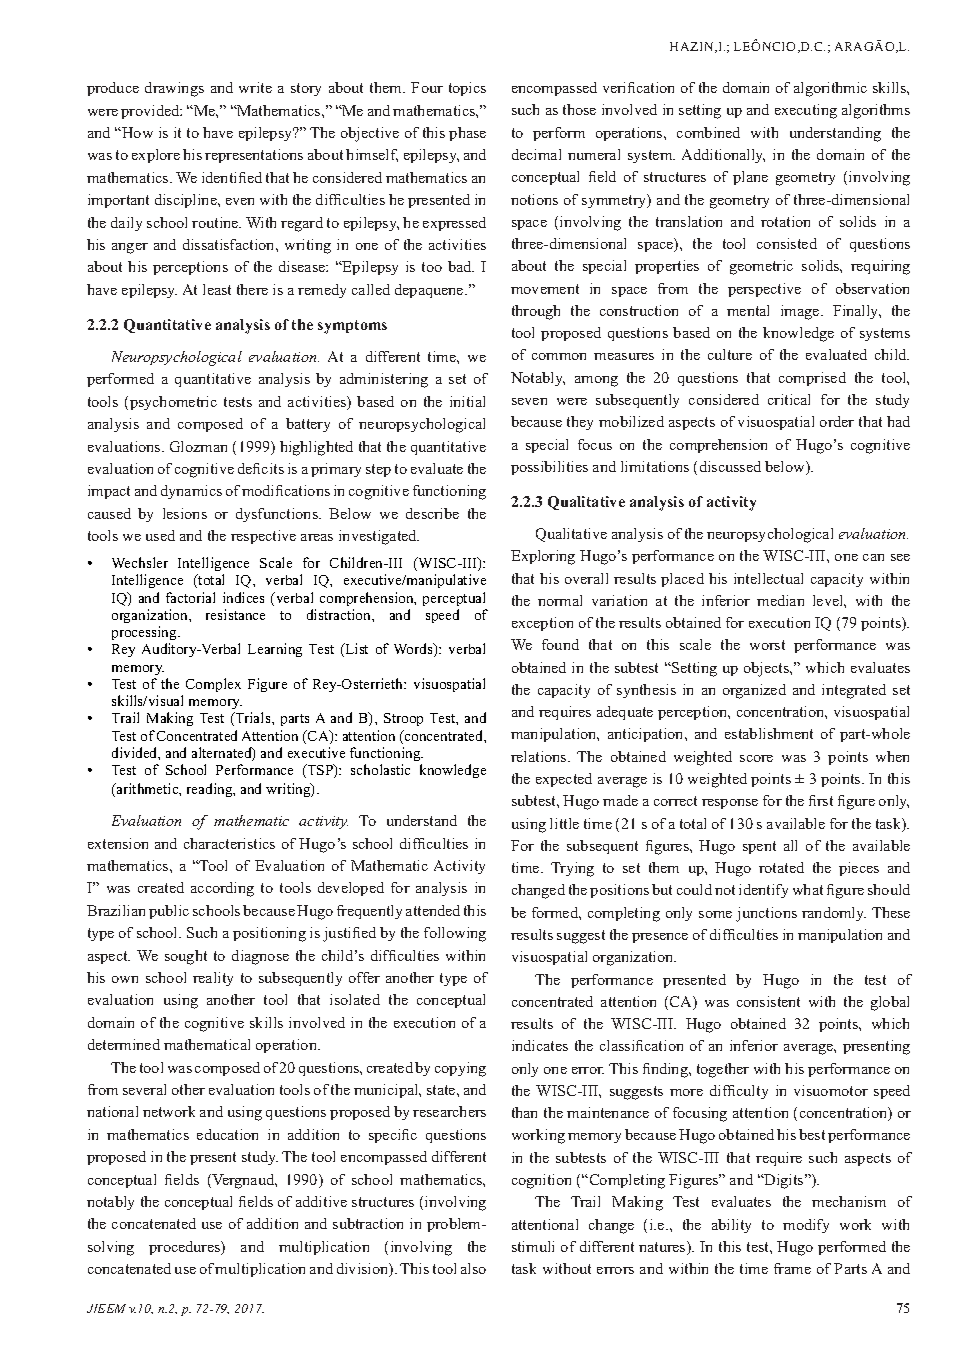 This screenshot has height=1357, width=969. I want to click on through, so click(536, 312).
